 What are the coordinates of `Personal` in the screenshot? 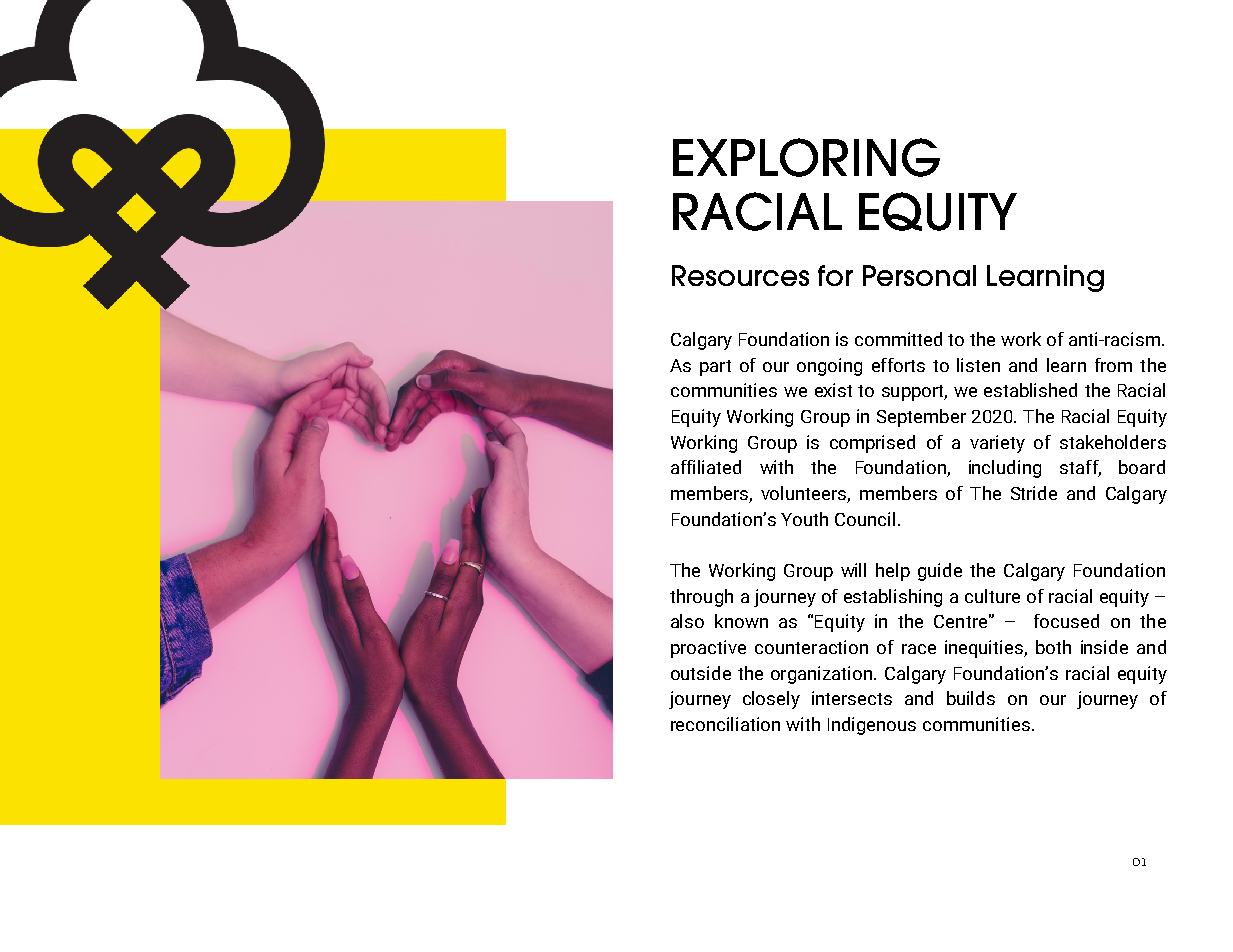 It's located at (919, 275).
